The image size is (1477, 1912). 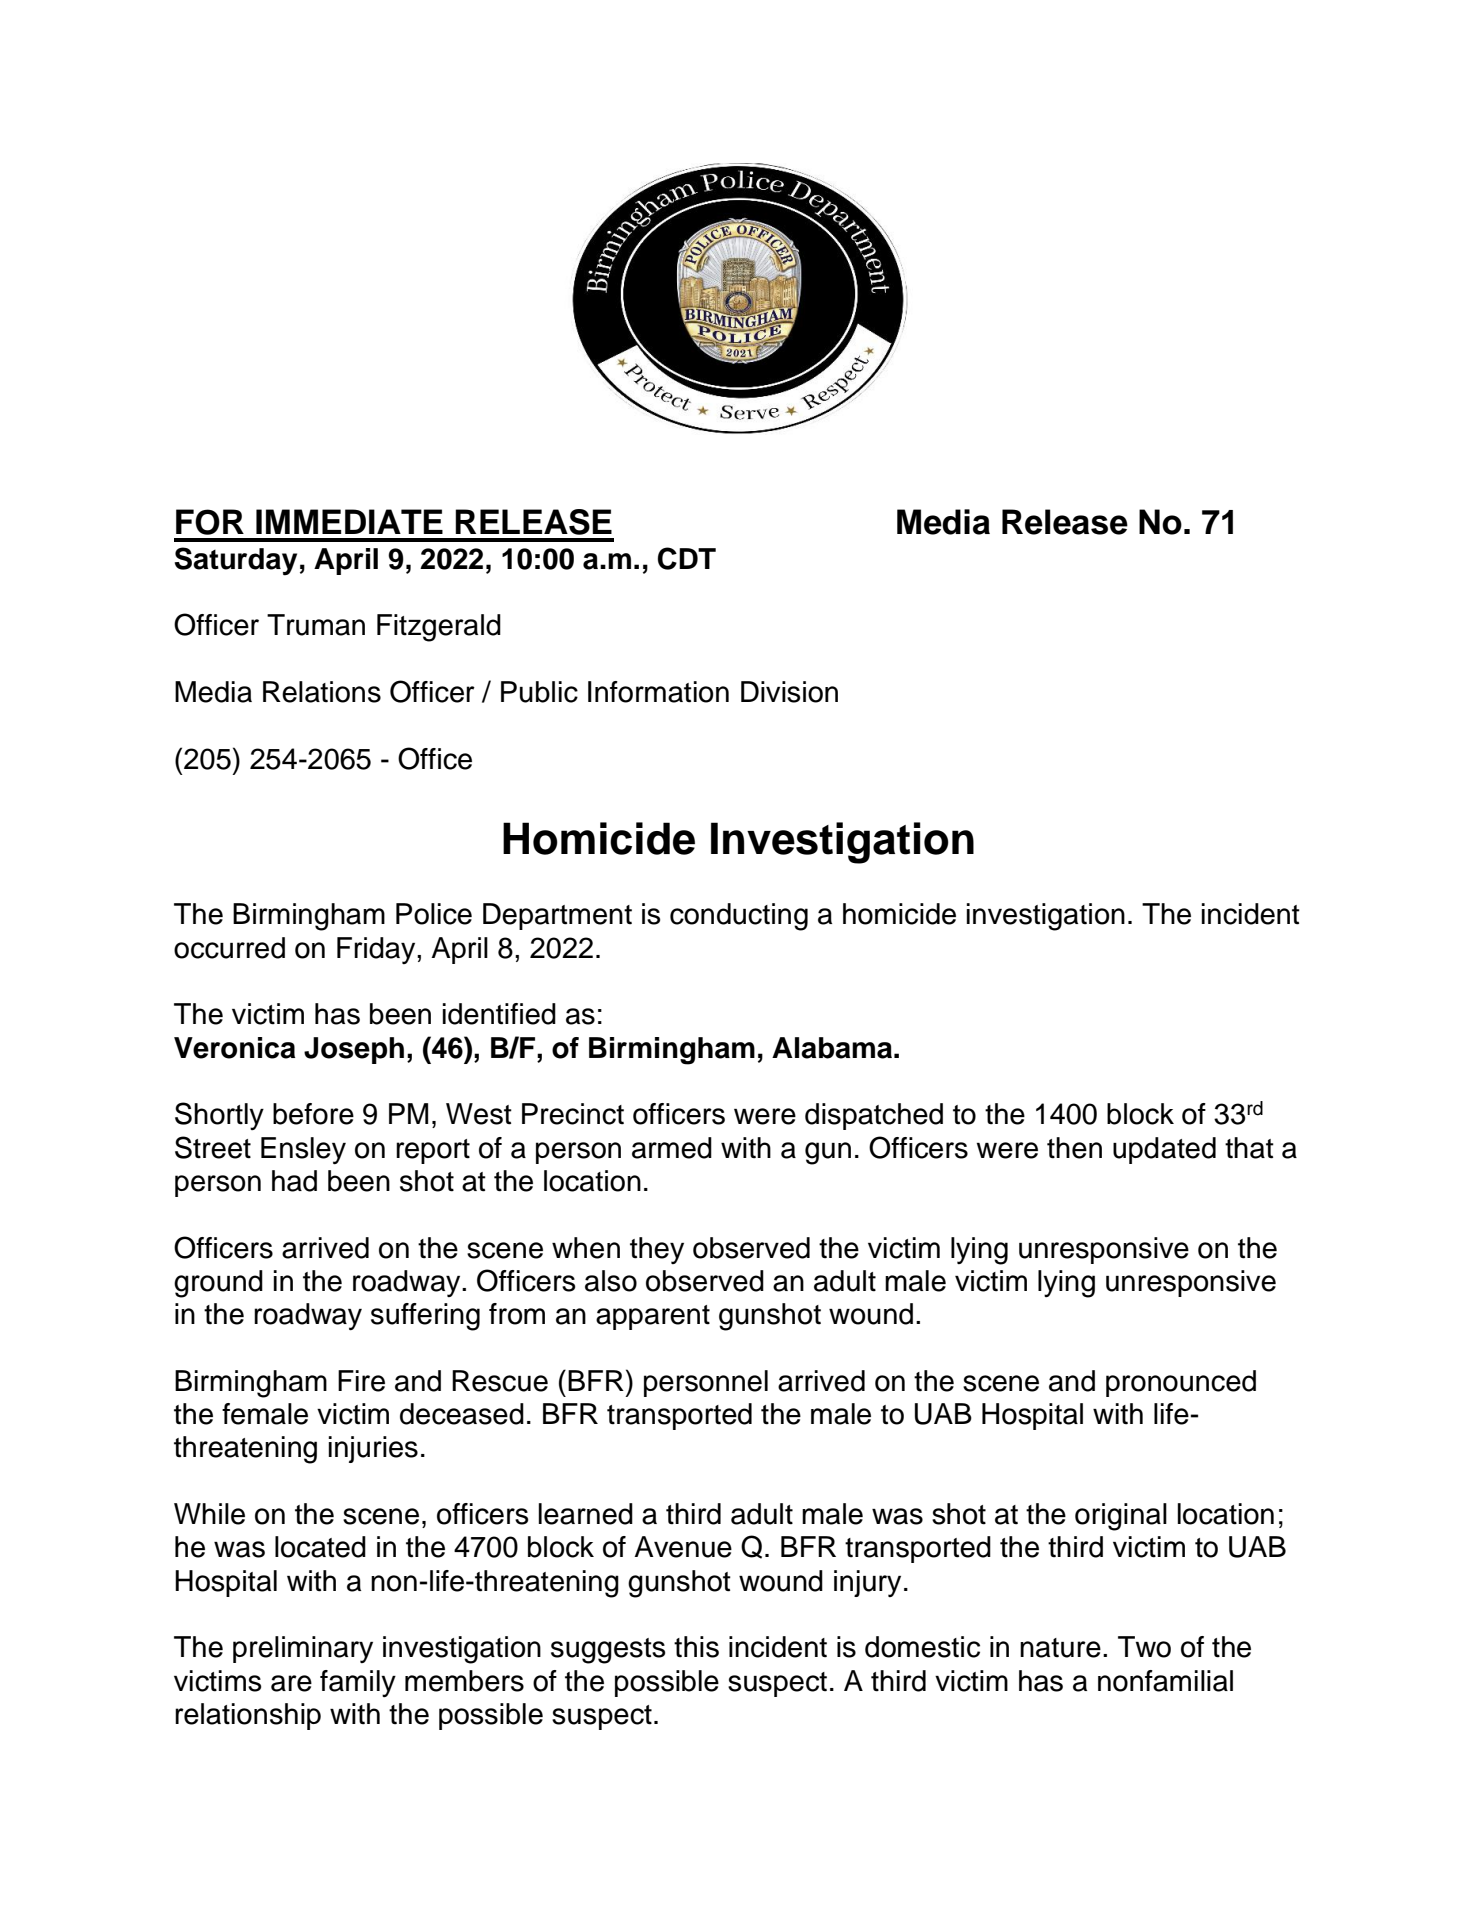 What do you see at coordinates (687, 558) in the document?
I see `CDT` at bounding box center [687, 558].
